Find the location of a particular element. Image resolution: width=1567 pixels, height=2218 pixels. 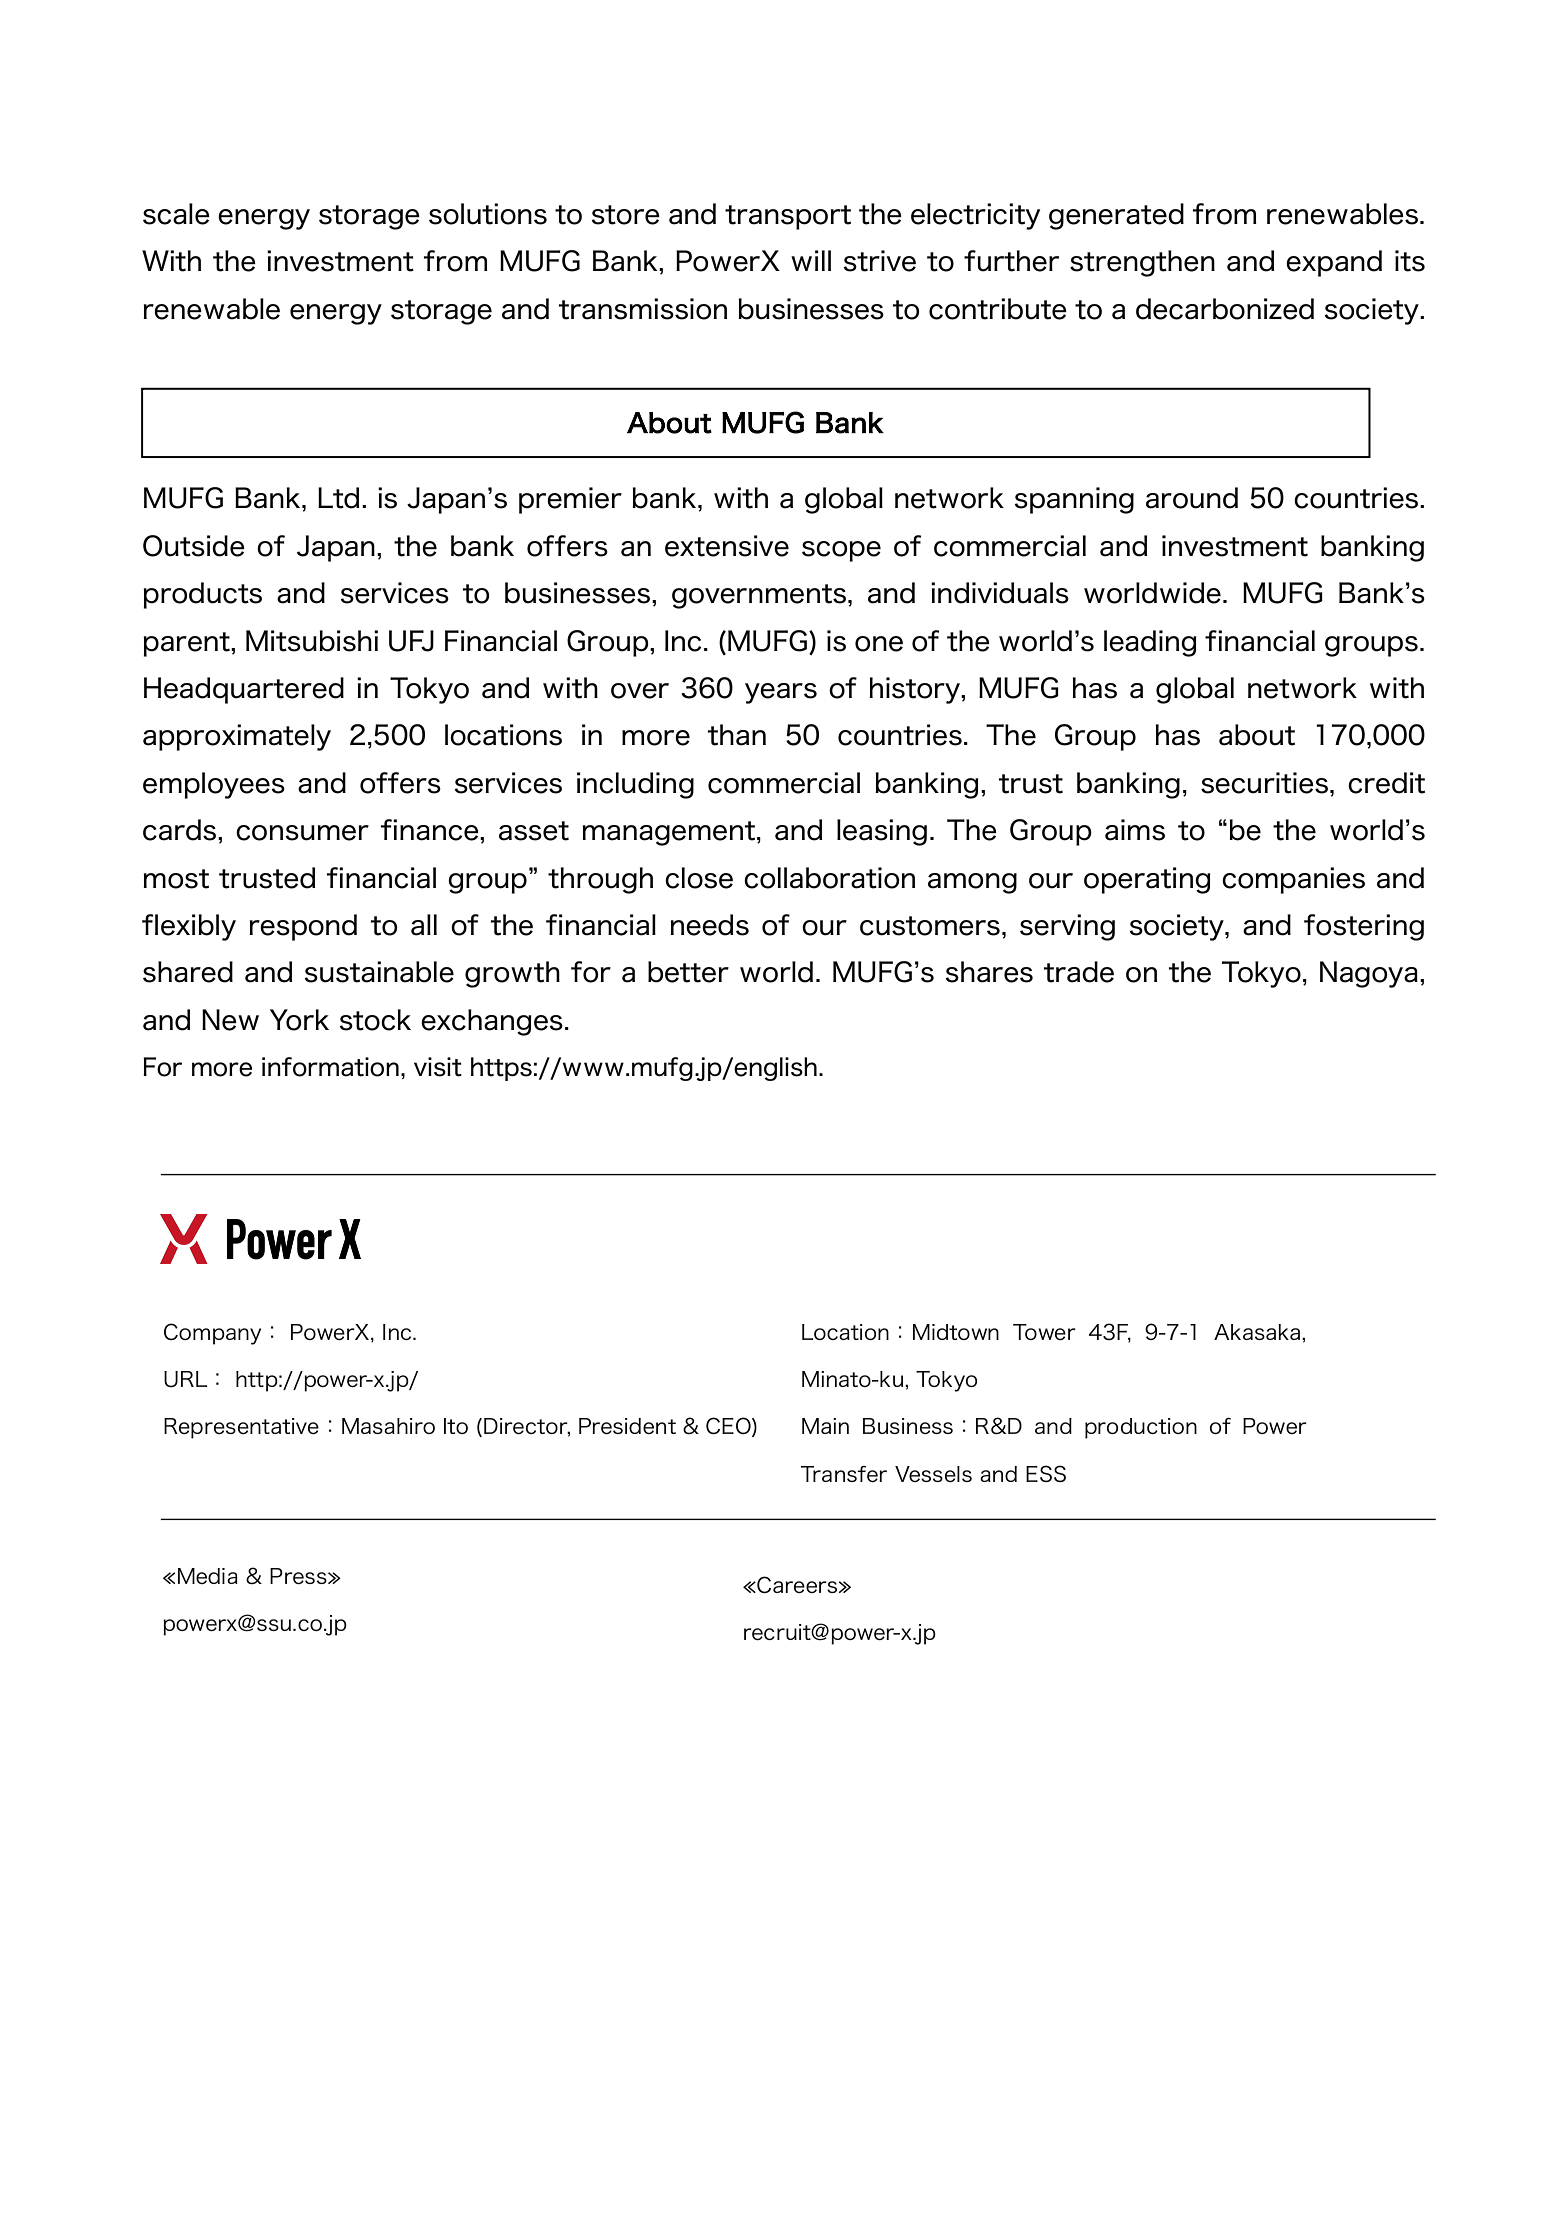

companies is located at coordinates (1293, 880).
